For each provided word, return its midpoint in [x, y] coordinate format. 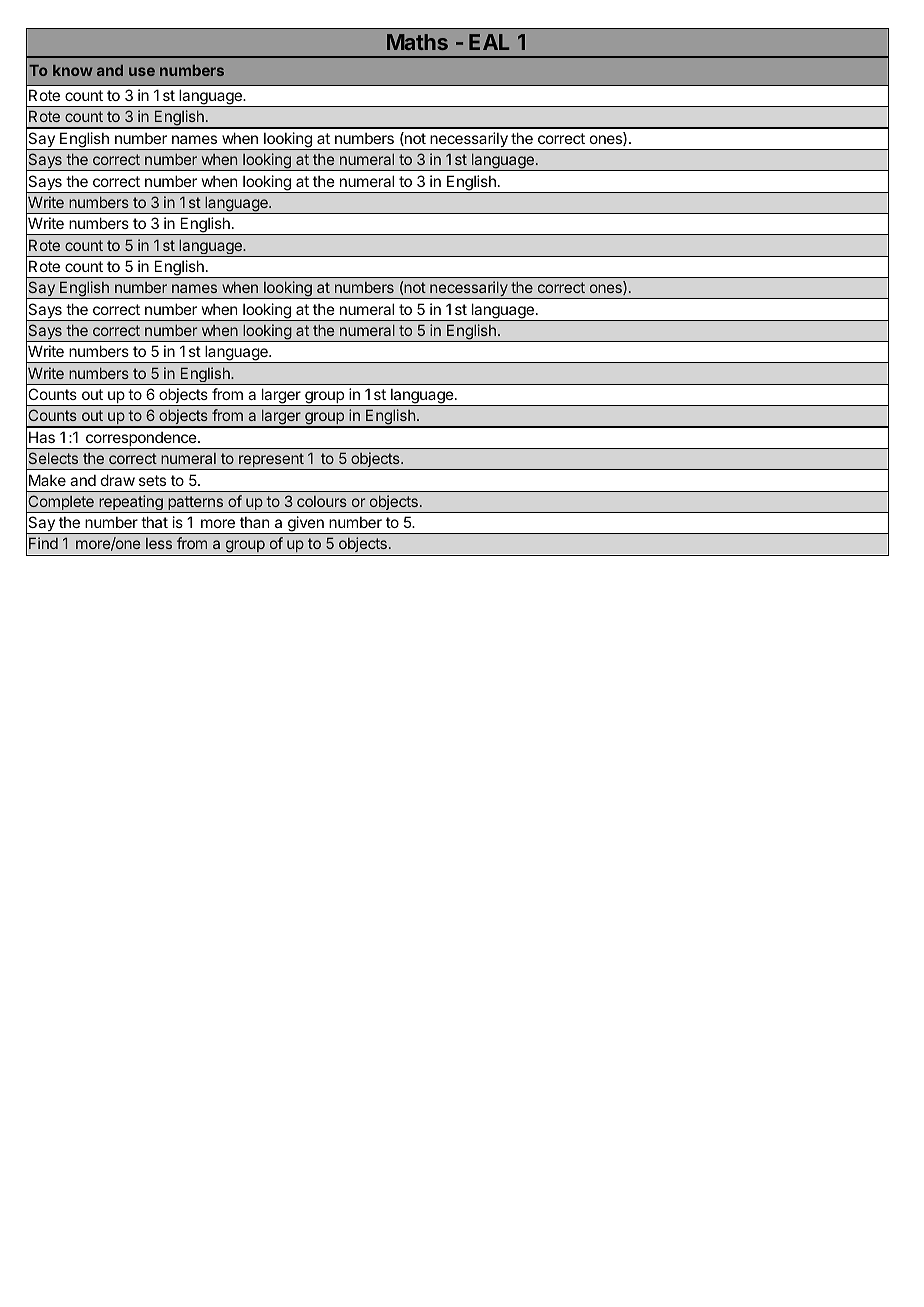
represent [271, 461]
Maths [417, 42]
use [142, 71]
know [73, 70]
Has [42, 437]
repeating [131, 504]
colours [322, 501]
